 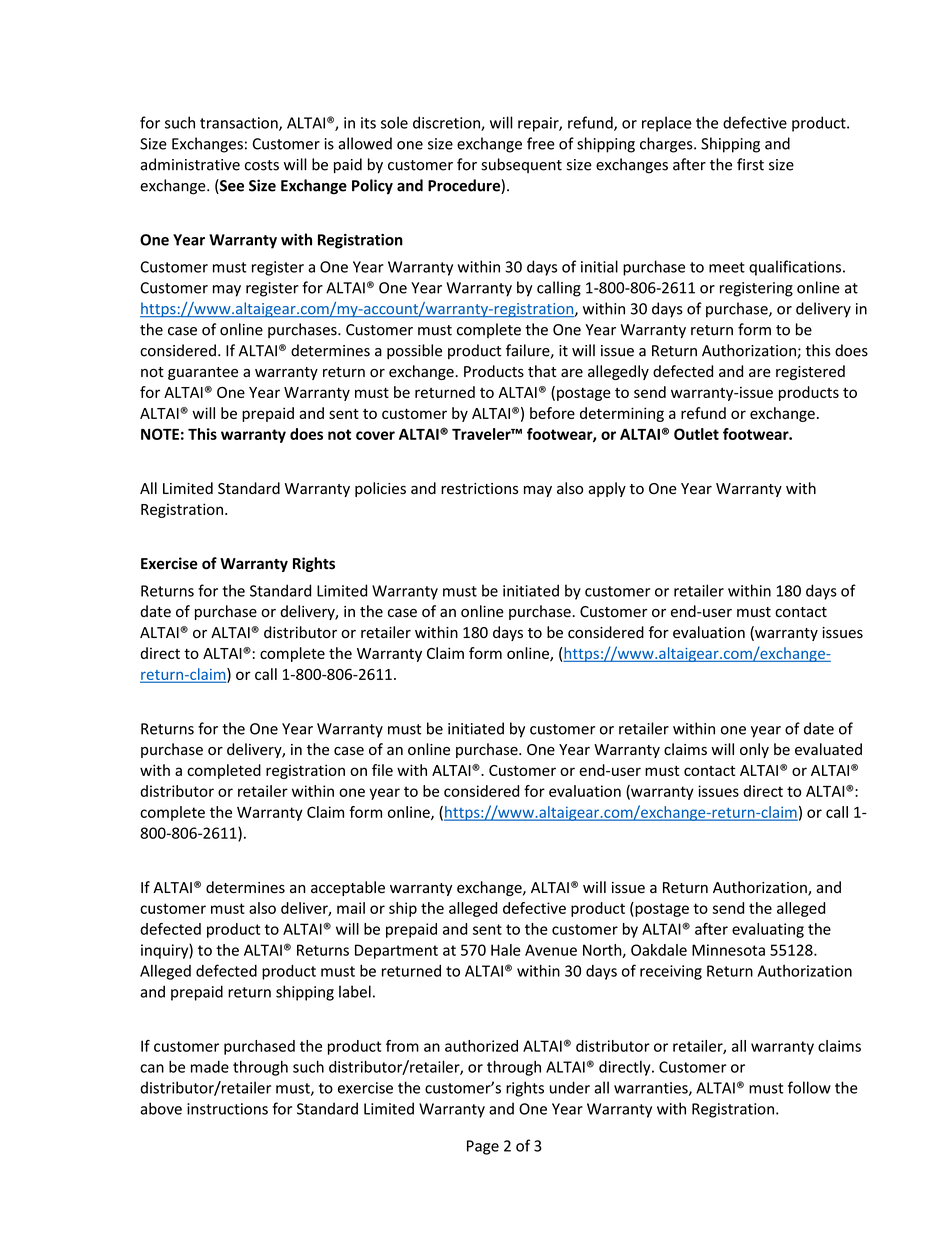 What do you see at coordinates (754, 750) in the document?
I see `only` at bounding box center [754, 750].
